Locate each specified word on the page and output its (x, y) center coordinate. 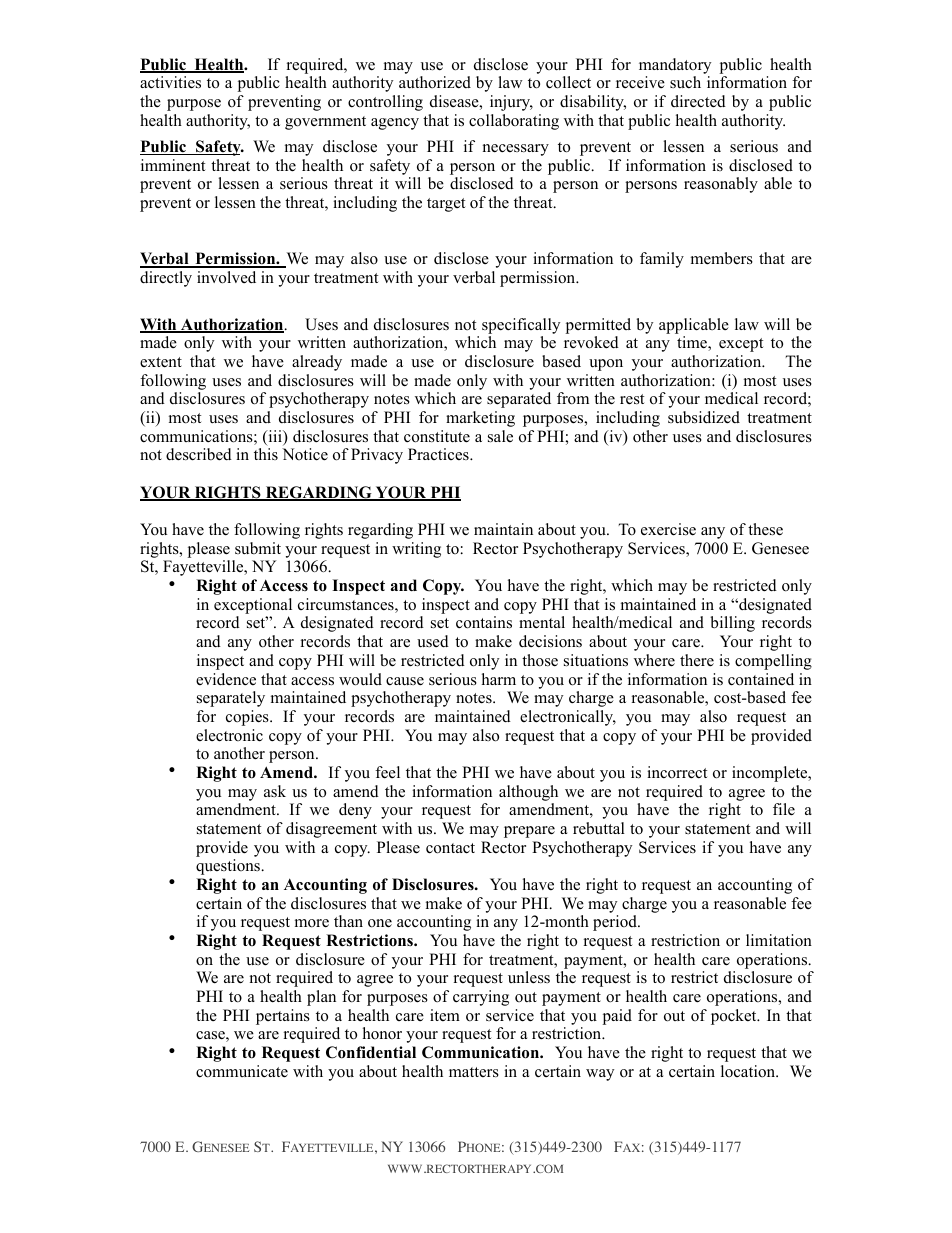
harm (499, 679)
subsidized (704, 417)
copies (248, 718)
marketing (480, 419)
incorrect (677, 772)
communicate (242, 1071)
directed (698, 101)
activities (170, 82)
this (266, 454)
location (749, 1071)
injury (511, 103)
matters (474, 1072)
